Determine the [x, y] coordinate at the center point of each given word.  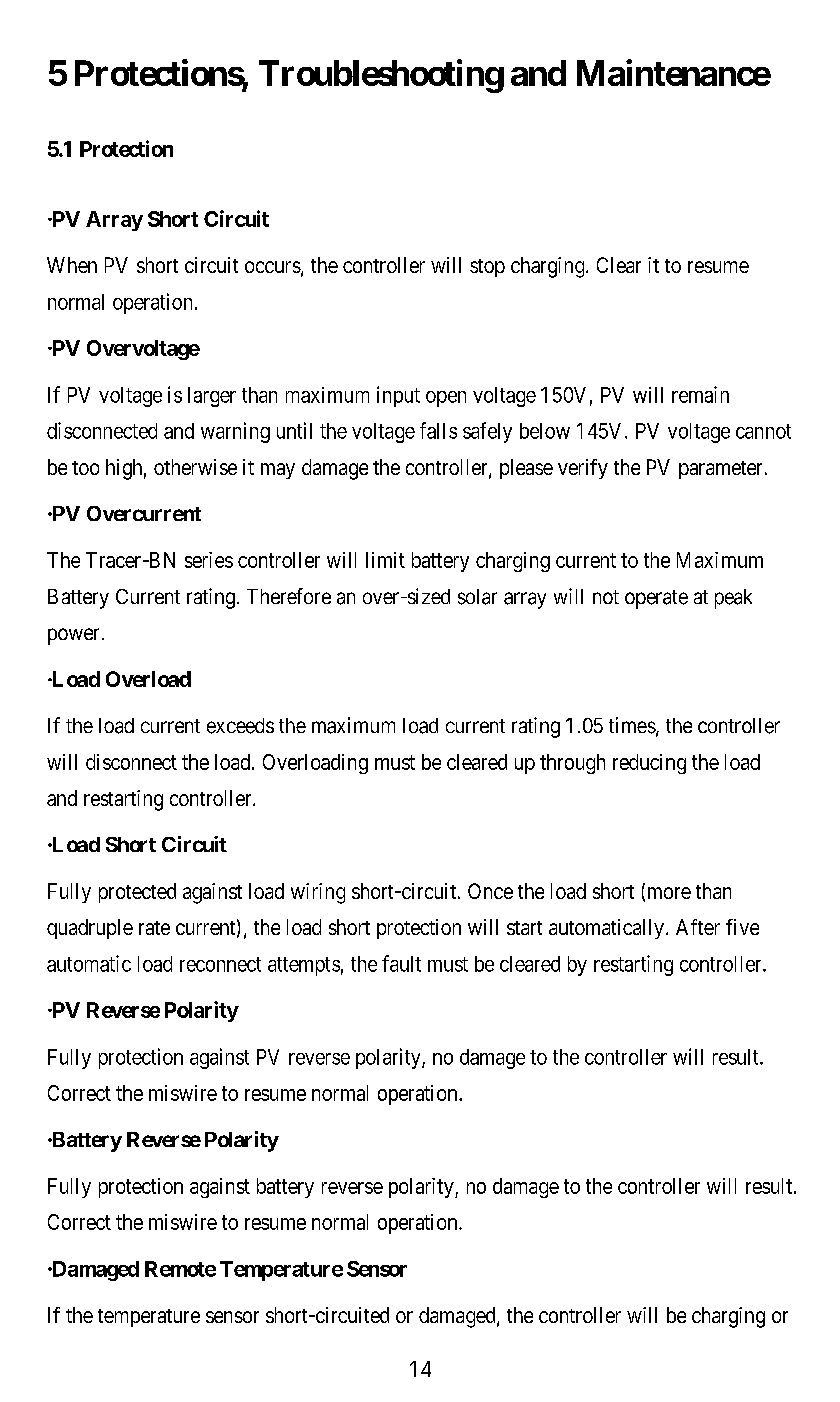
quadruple [90, 929]
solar [477, 597]
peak [733, 599]
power [73, 636]
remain [700, 394]
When [72, 265]
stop [487, 268]
